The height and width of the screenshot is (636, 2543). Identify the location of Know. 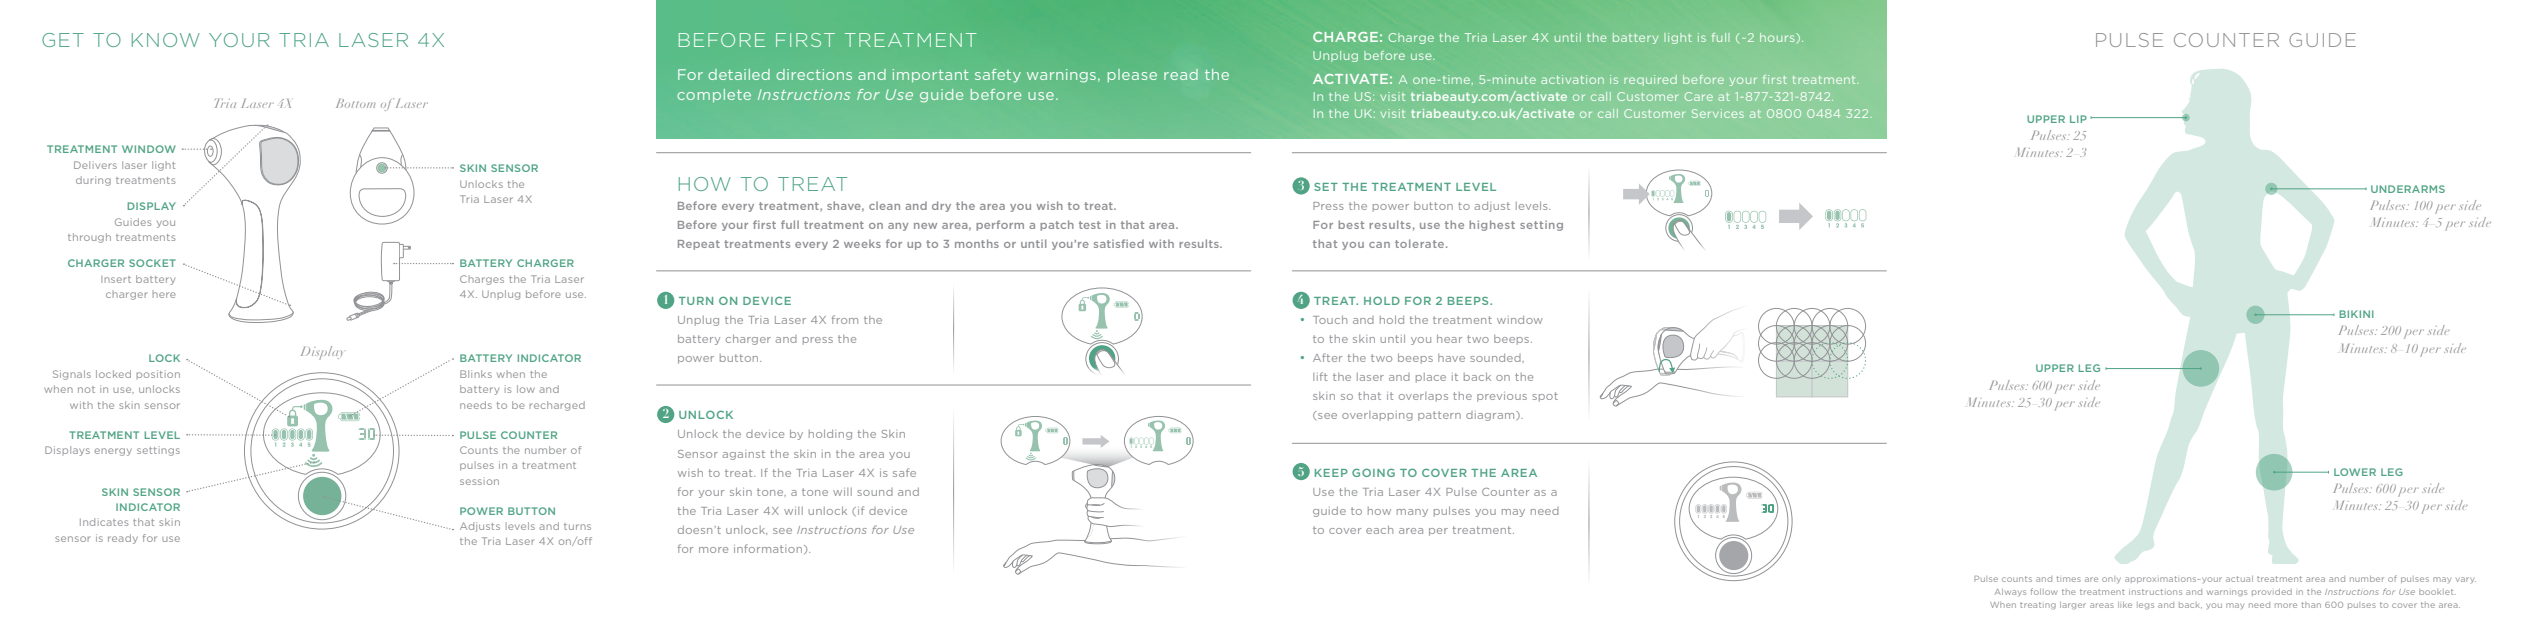
(166, 40).
